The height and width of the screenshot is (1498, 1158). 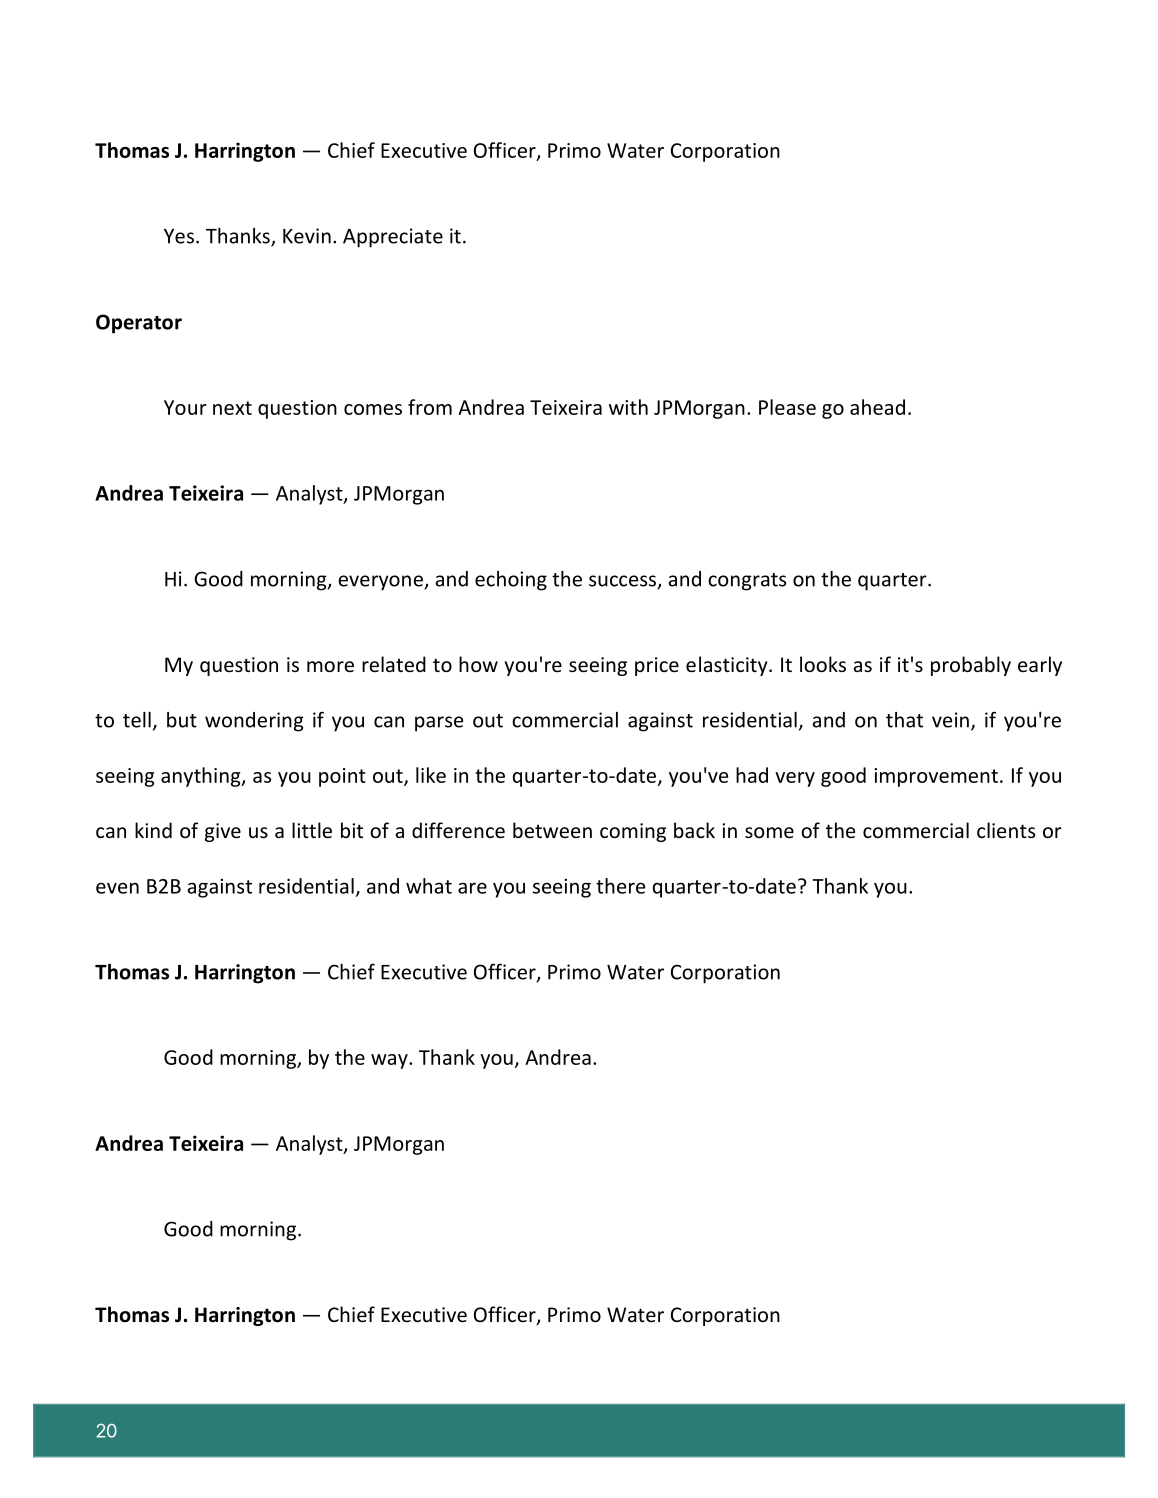 What do you see at coordinates (232, 408) in the screenshot?
I see `next` at bounding box center [232, 408].
